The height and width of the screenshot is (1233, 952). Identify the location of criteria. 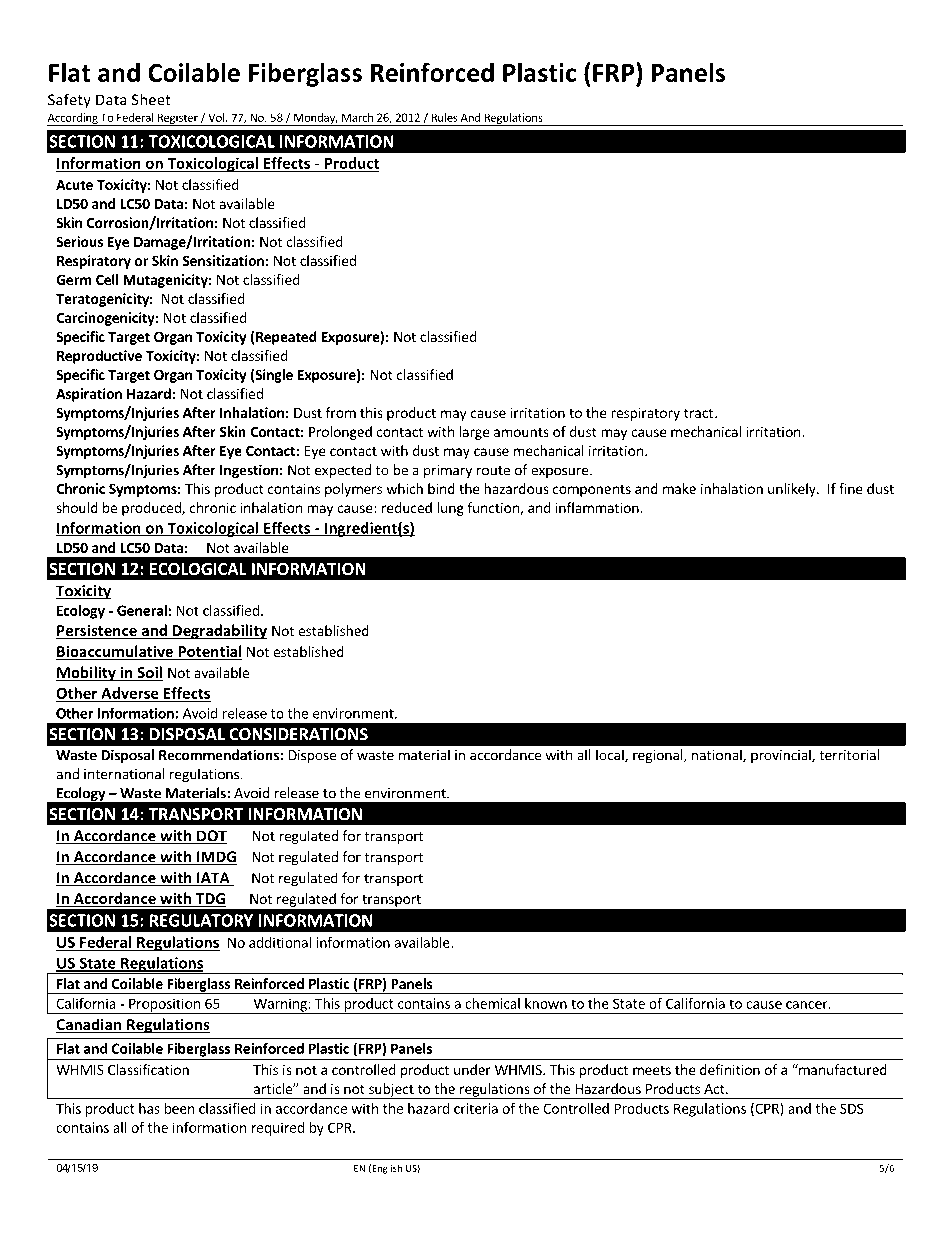
(476, 1108).
